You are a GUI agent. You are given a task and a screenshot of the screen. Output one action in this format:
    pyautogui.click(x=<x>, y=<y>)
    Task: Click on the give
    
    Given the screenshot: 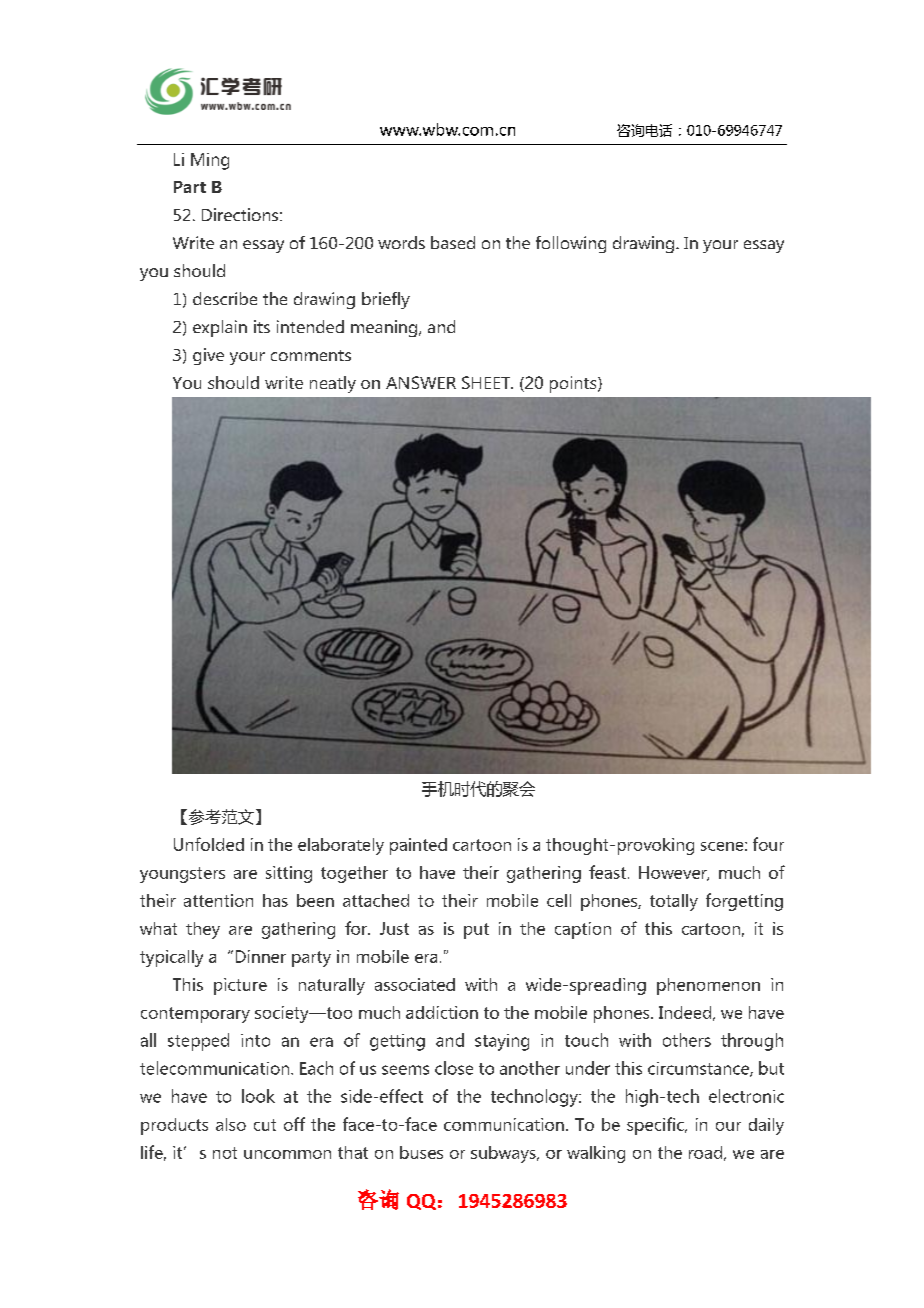 What is the action you would take?
    pyautogui.click(x=208, y=356)
